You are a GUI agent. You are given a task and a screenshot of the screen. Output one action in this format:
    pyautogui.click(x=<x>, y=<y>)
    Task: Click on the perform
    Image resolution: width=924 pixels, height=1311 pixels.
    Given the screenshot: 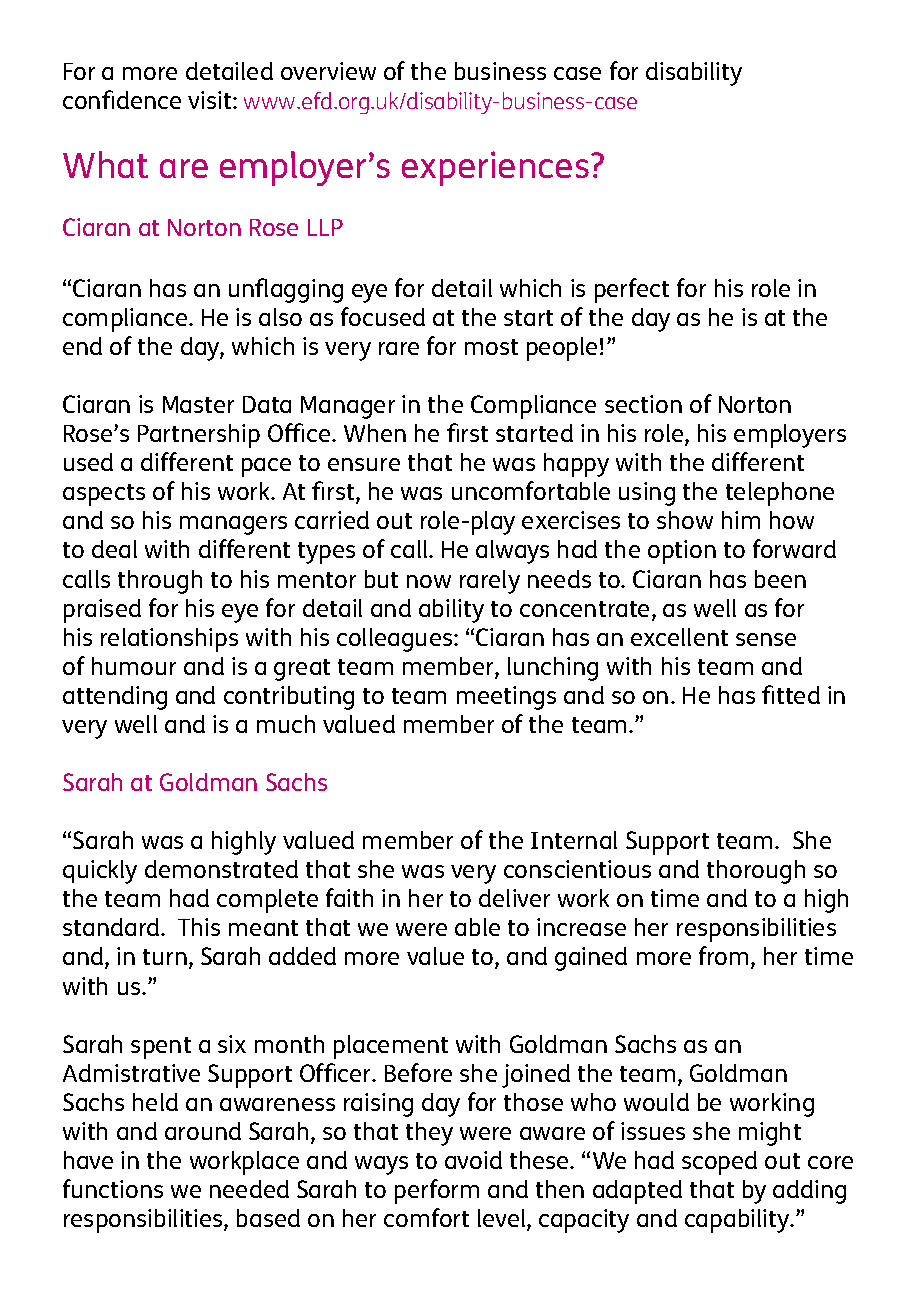 What is the action you would take?
    pyautogui.click(x=437, y=1191)
